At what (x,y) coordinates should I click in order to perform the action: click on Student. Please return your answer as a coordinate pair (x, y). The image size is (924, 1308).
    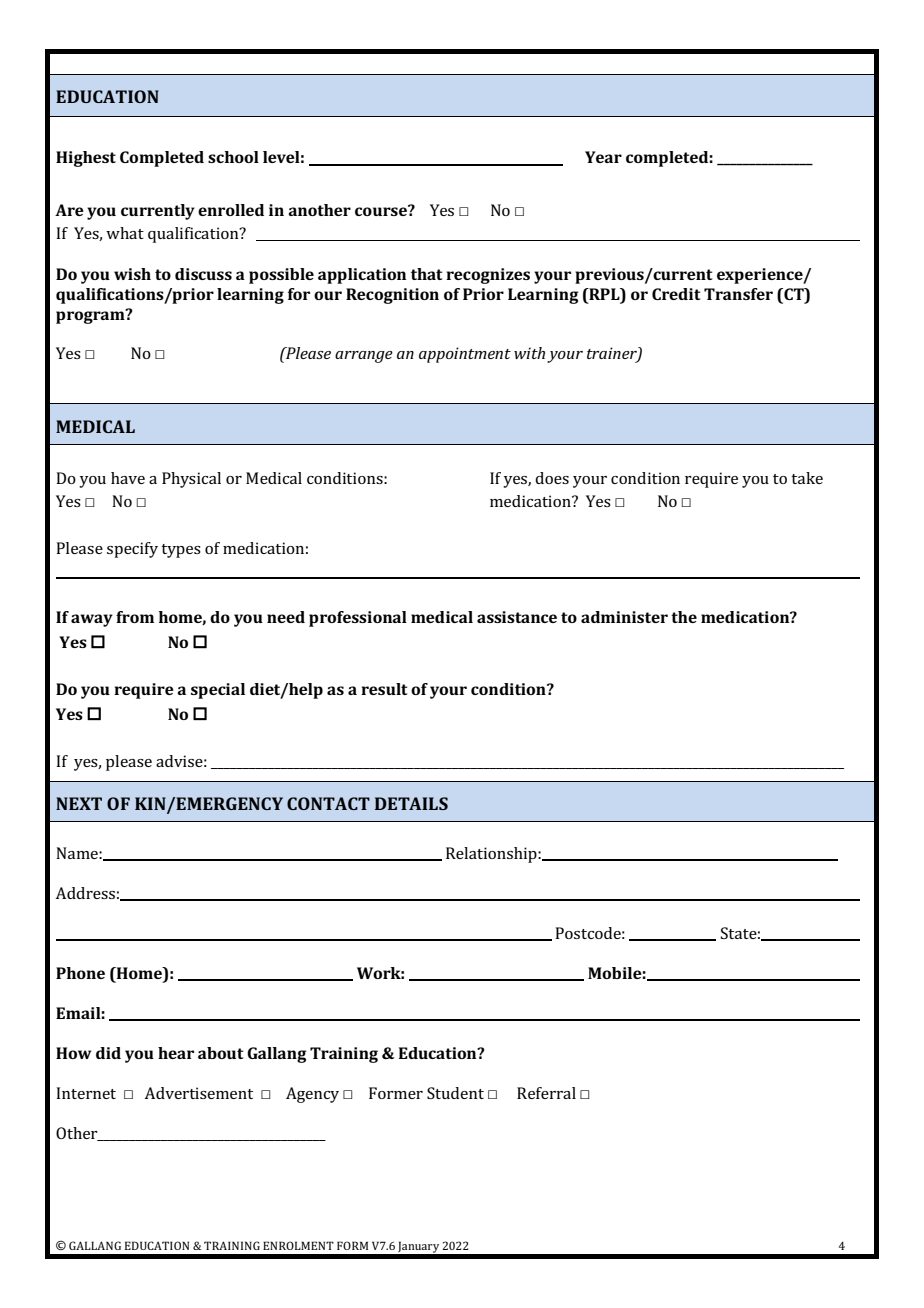
    Looking at the image, I should click on (455, 1093).
